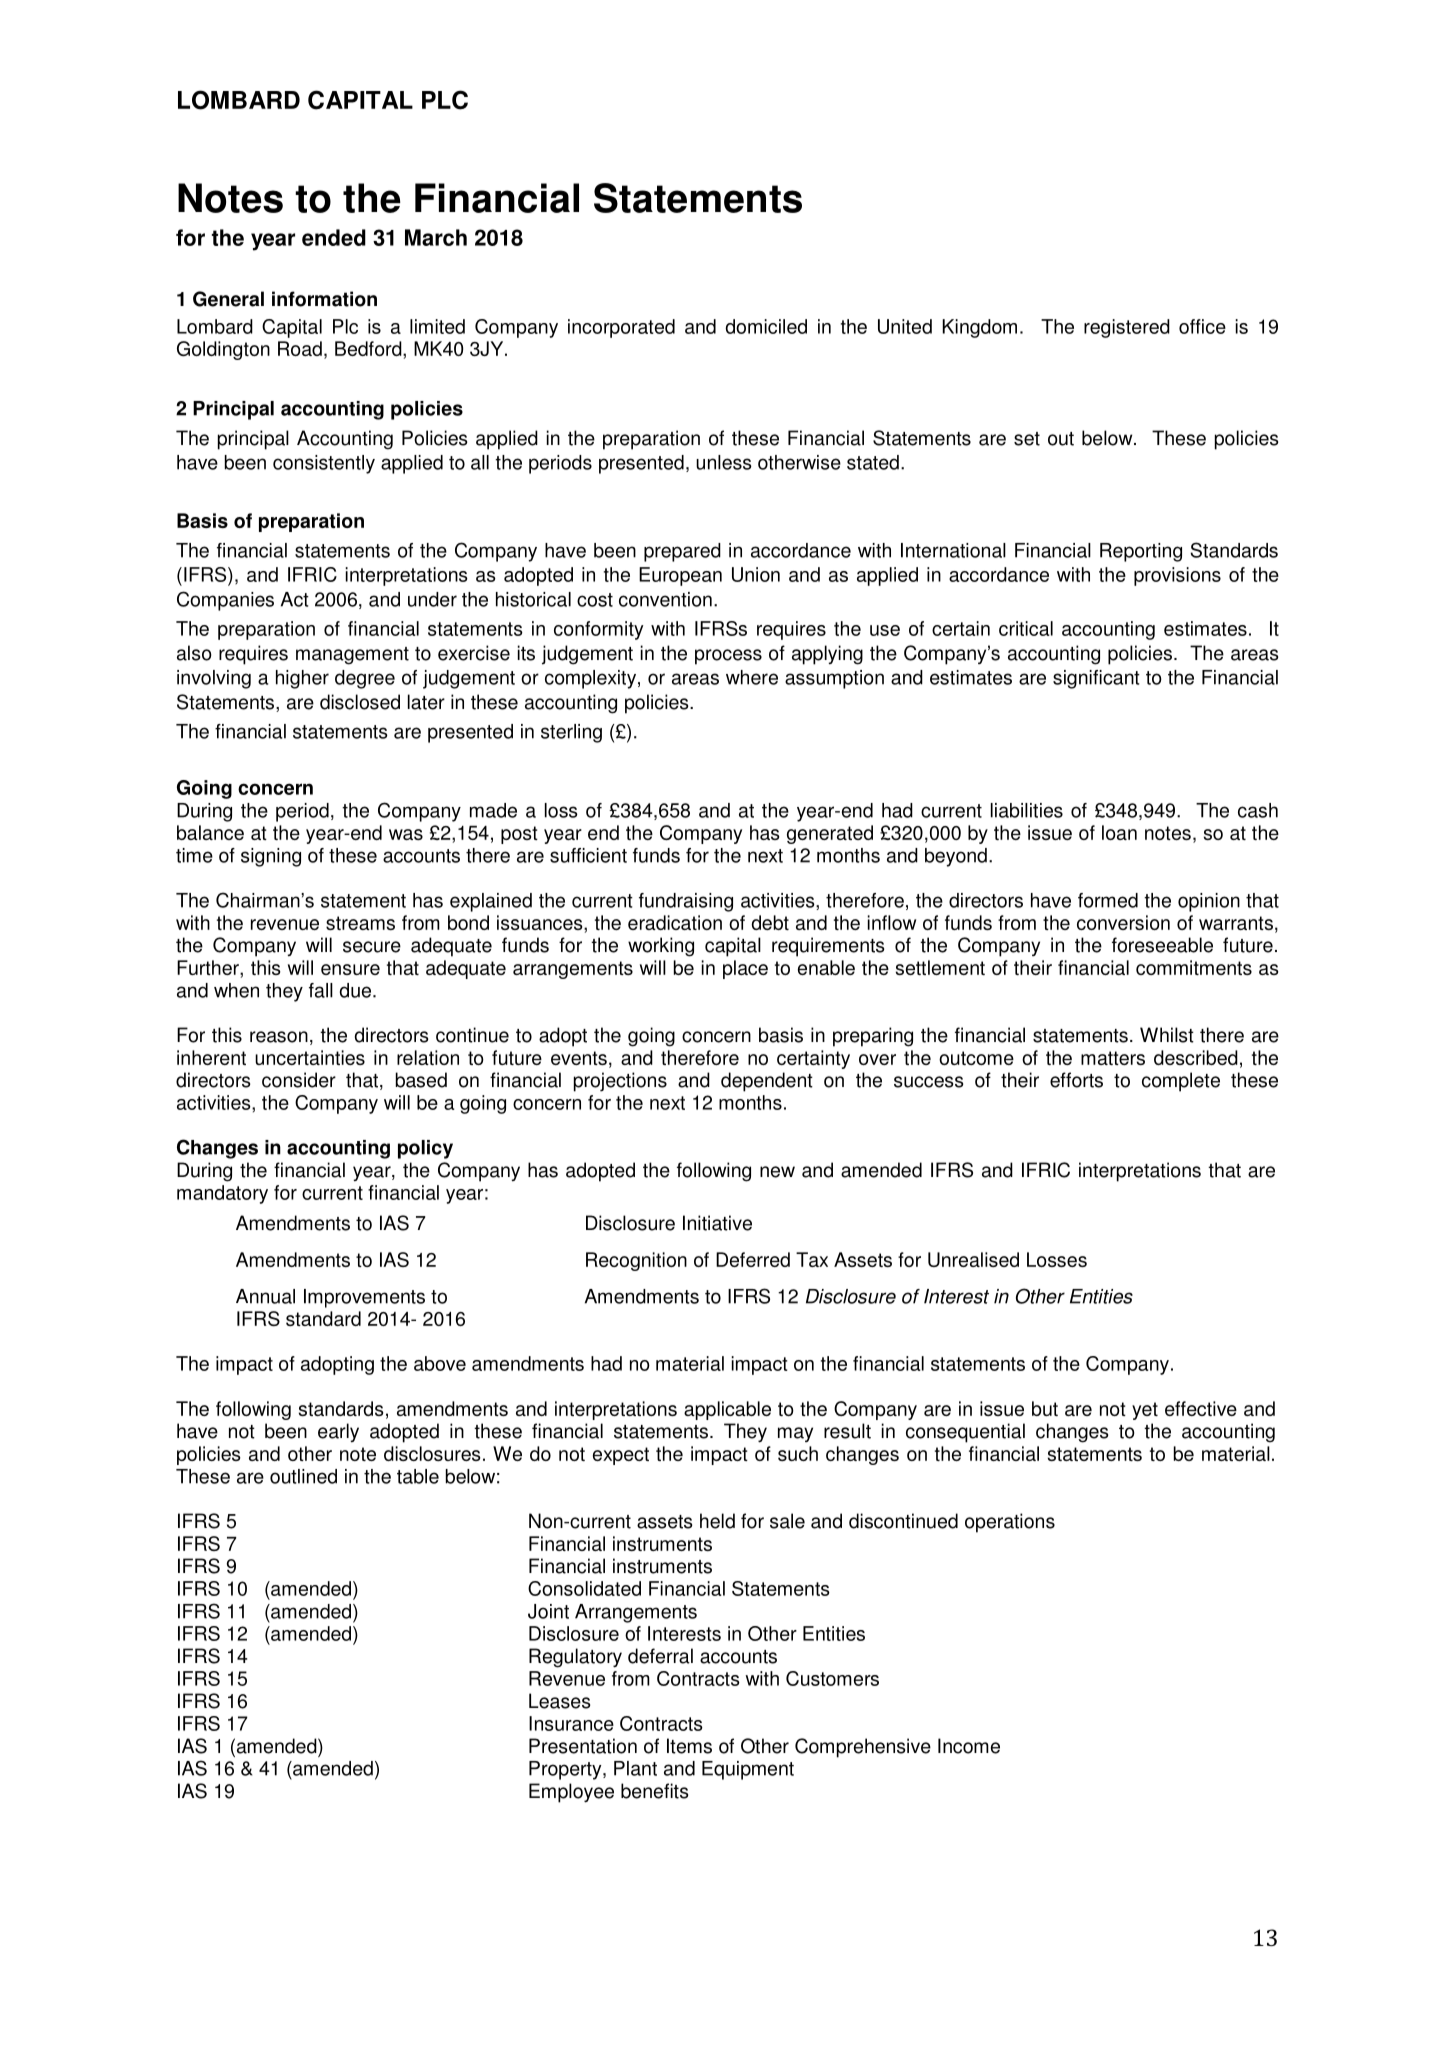  Describe the element at coordinates (321, 990) in the screenshot. I see `fall` at that location.
